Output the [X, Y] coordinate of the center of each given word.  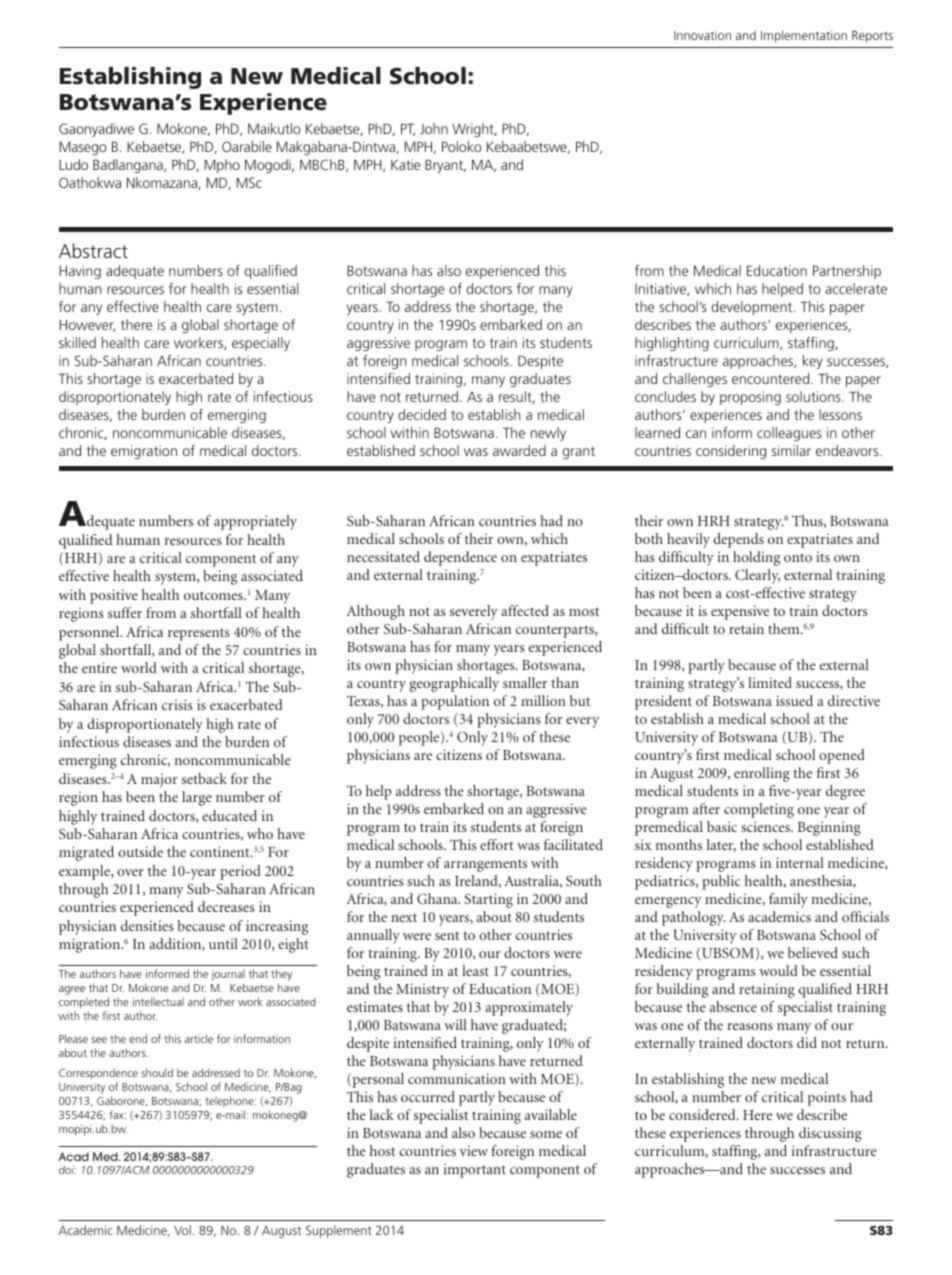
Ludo [73, 164]
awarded [519, 450]
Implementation [804, 36]
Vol [182, 1230]
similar [791, 450]
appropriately [255, 522]
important [475, 1170]
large [197, 798]
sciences [766, 826]
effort [497, 844]
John [434, 128]
